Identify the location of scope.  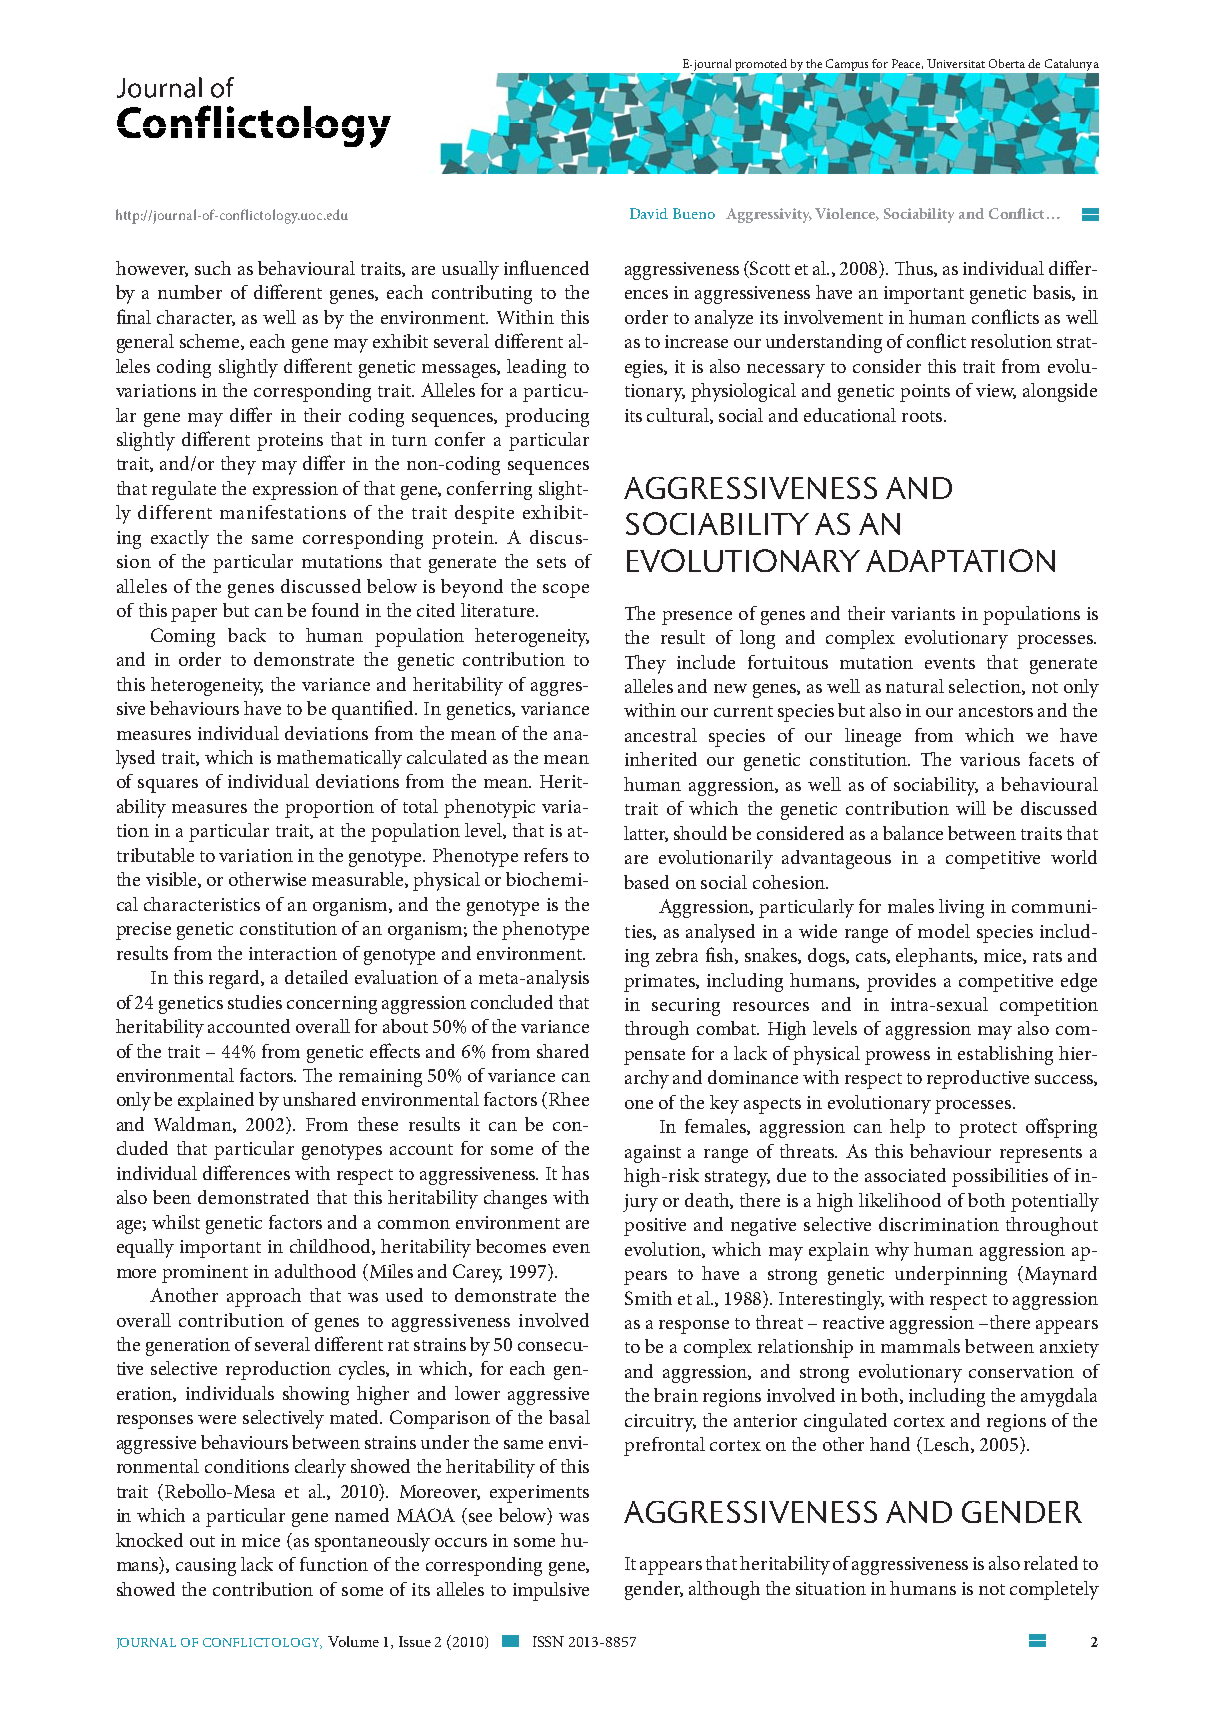
(566, 591).
